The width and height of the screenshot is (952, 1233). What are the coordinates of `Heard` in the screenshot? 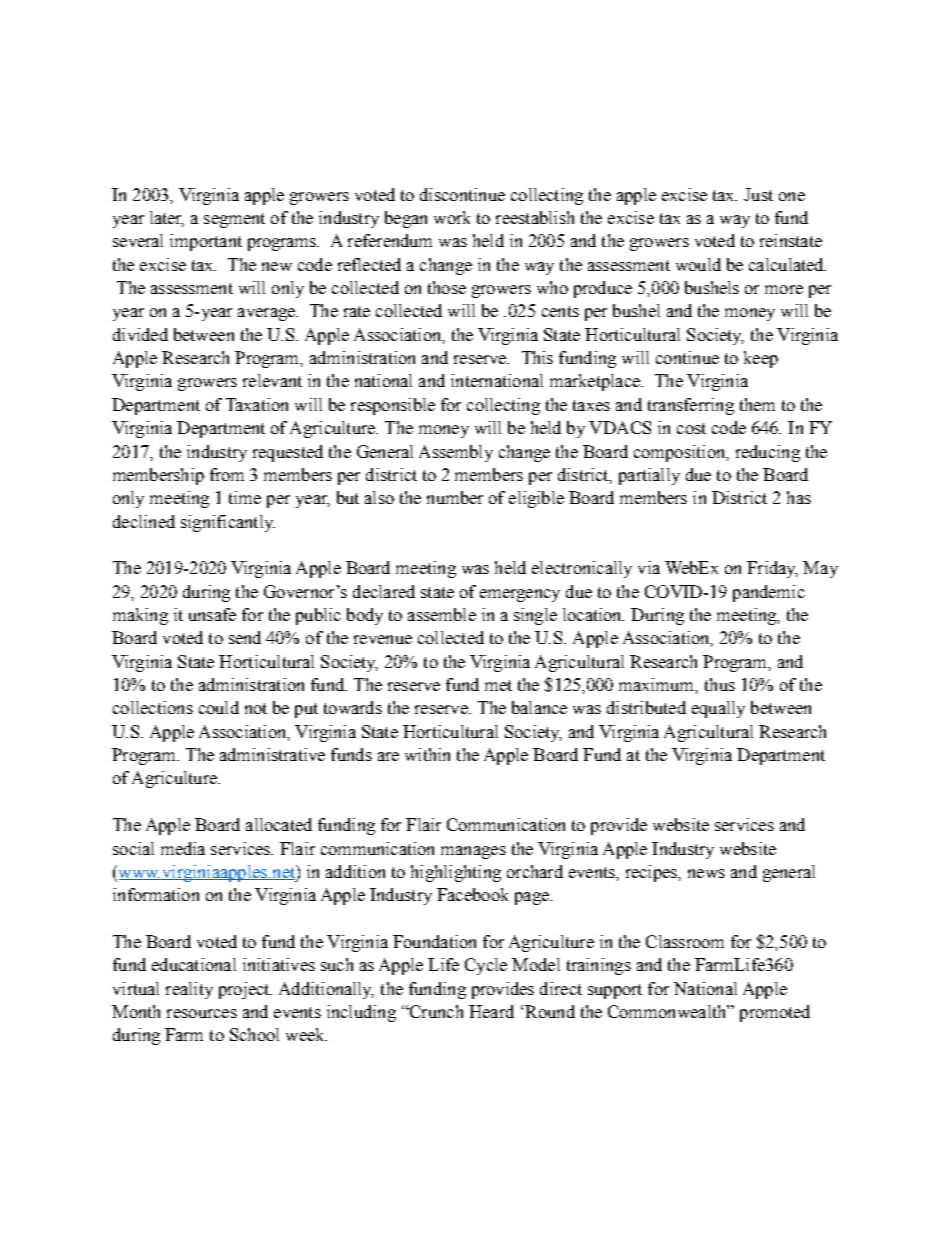 It's located at (491, 1011).
